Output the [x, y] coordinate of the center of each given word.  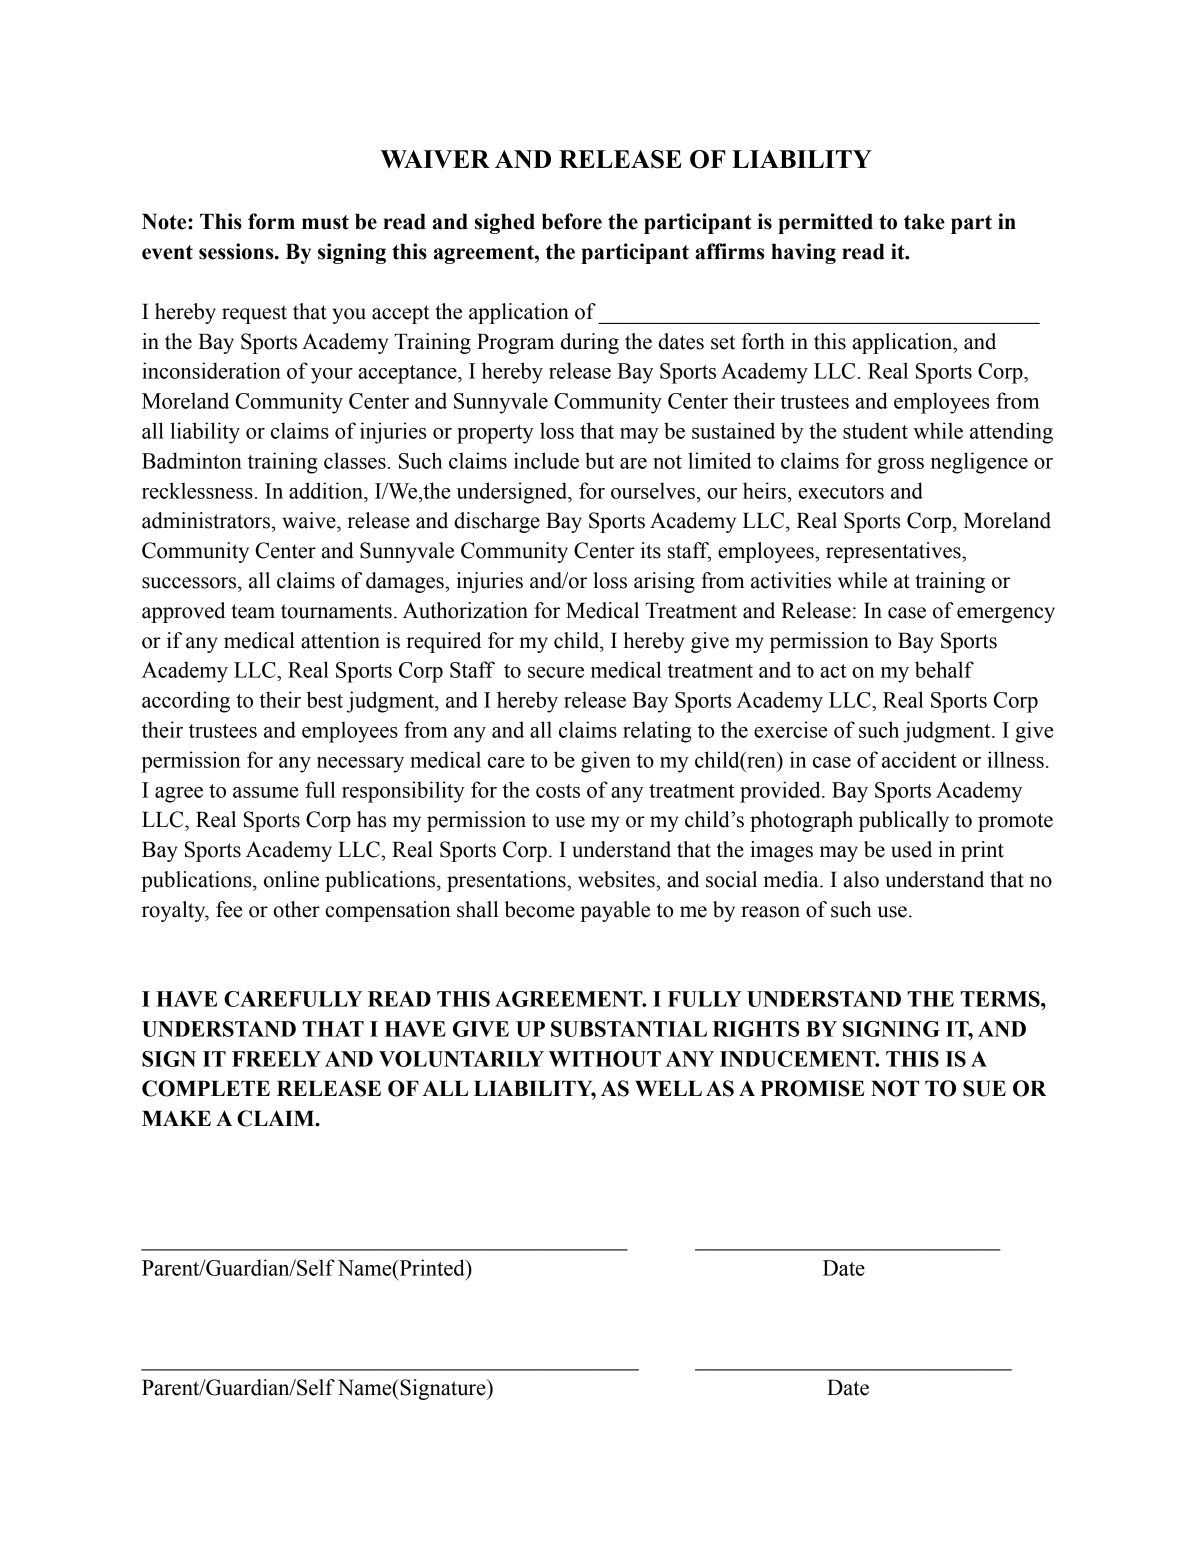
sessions [237, 251]
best [324, 699]
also [861, 879]
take [924, 221]
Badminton [192, 460]
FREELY [276, 1059]
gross [900, 466]
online [291, 879]
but [599, 460]
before [572, 221]
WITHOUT [605, 1059]
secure [556, 672]
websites [617, 879]
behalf [944, 669]
